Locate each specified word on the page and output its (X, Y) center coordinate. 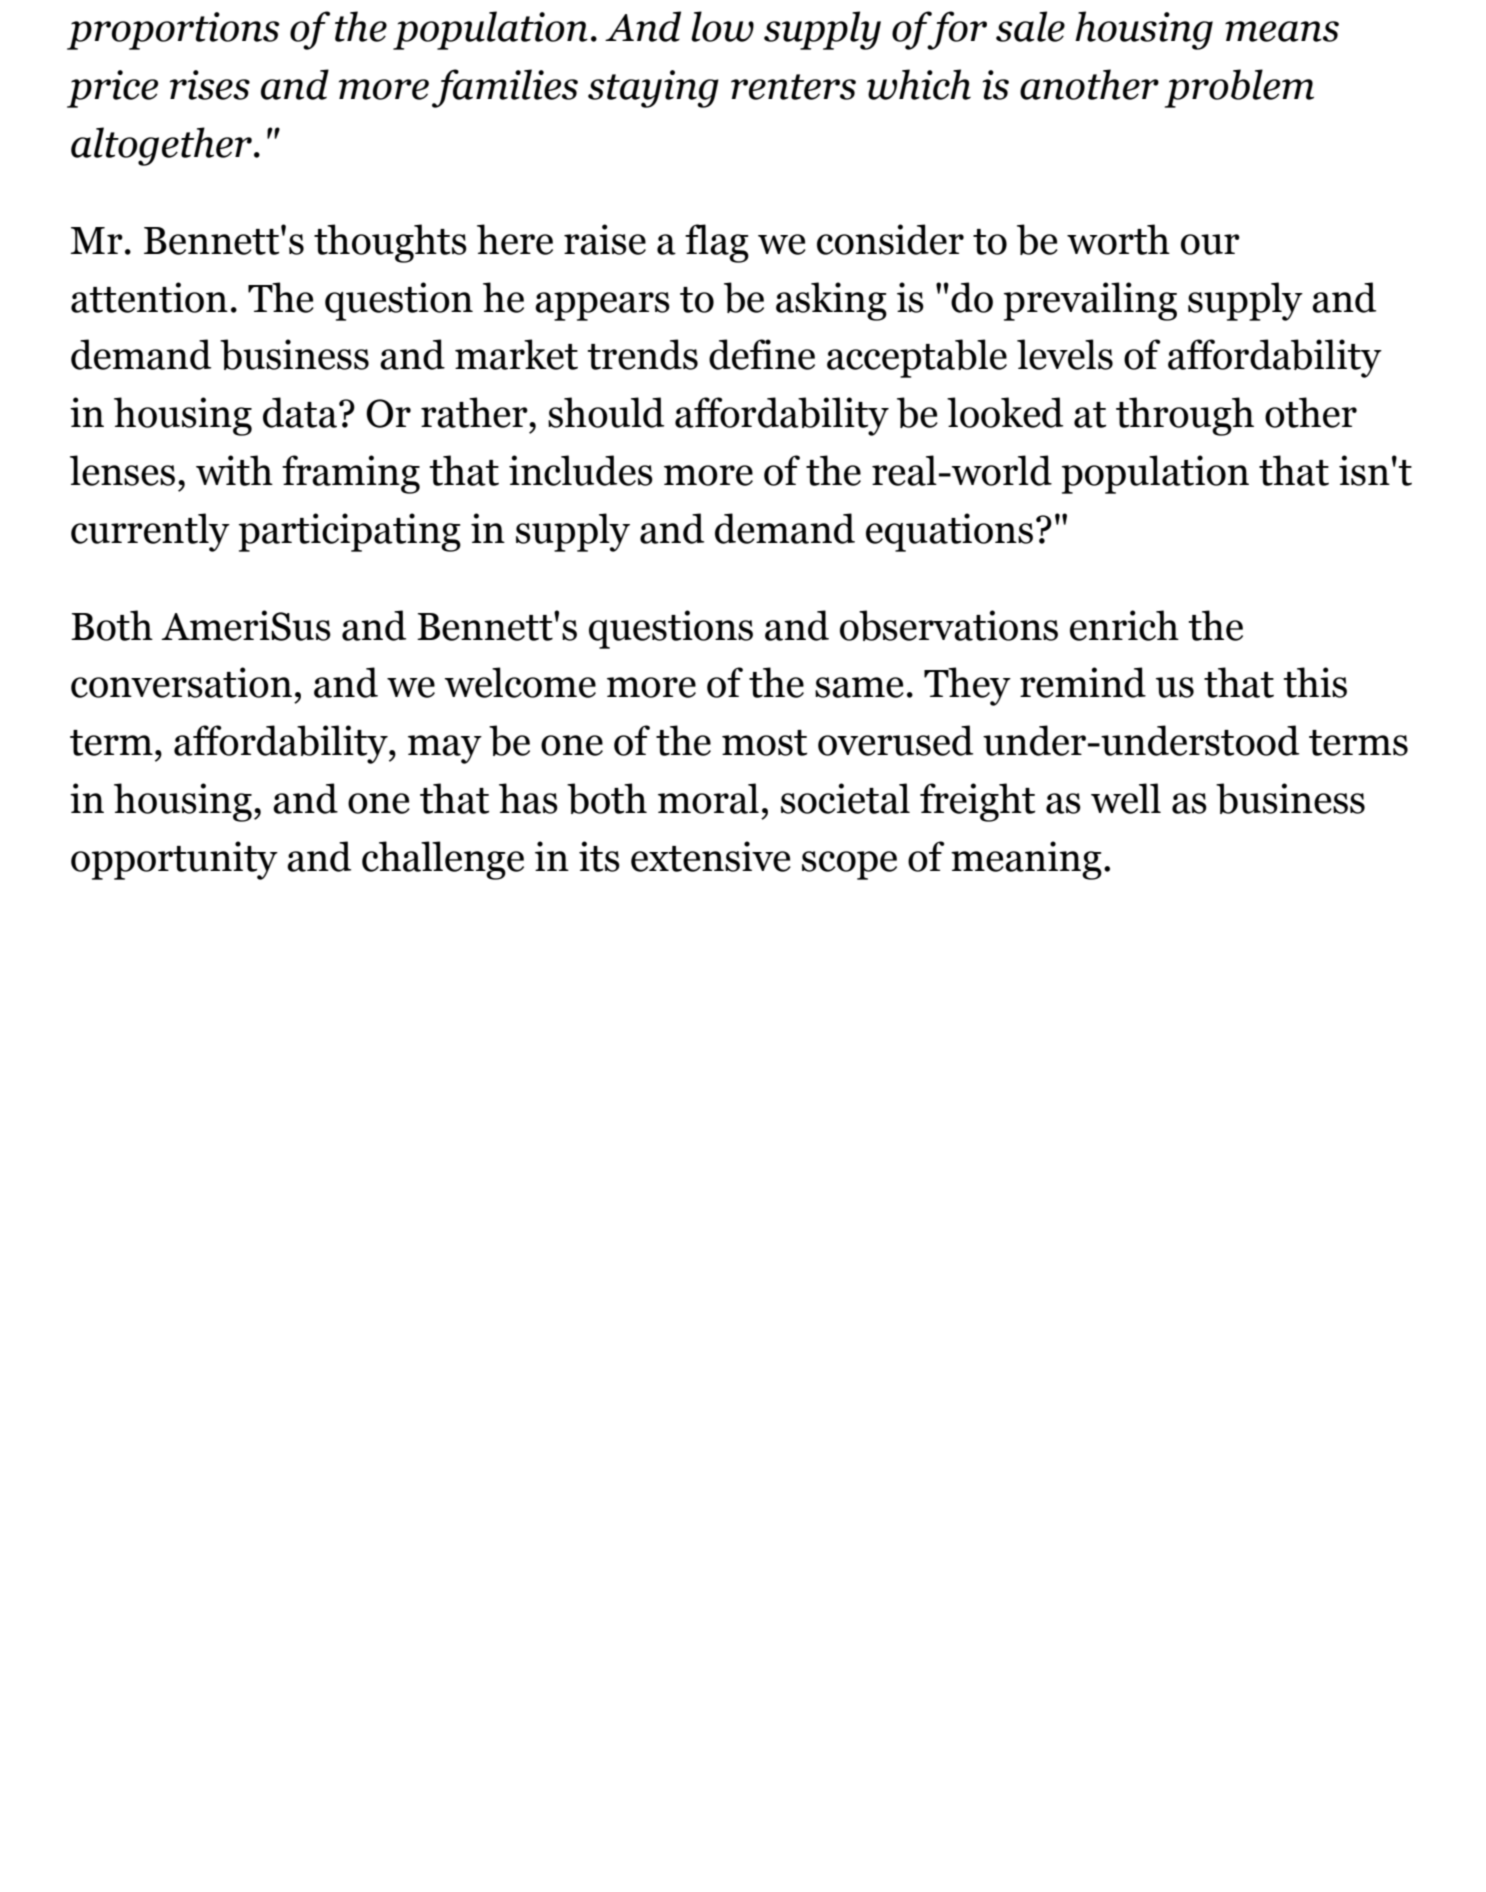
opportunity (174, 860)
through (1185, 416)
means (1282, 31)
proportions (173, 31)
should (606, 412)
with (234, 470)
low (722, 26)
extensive (711, 856)
